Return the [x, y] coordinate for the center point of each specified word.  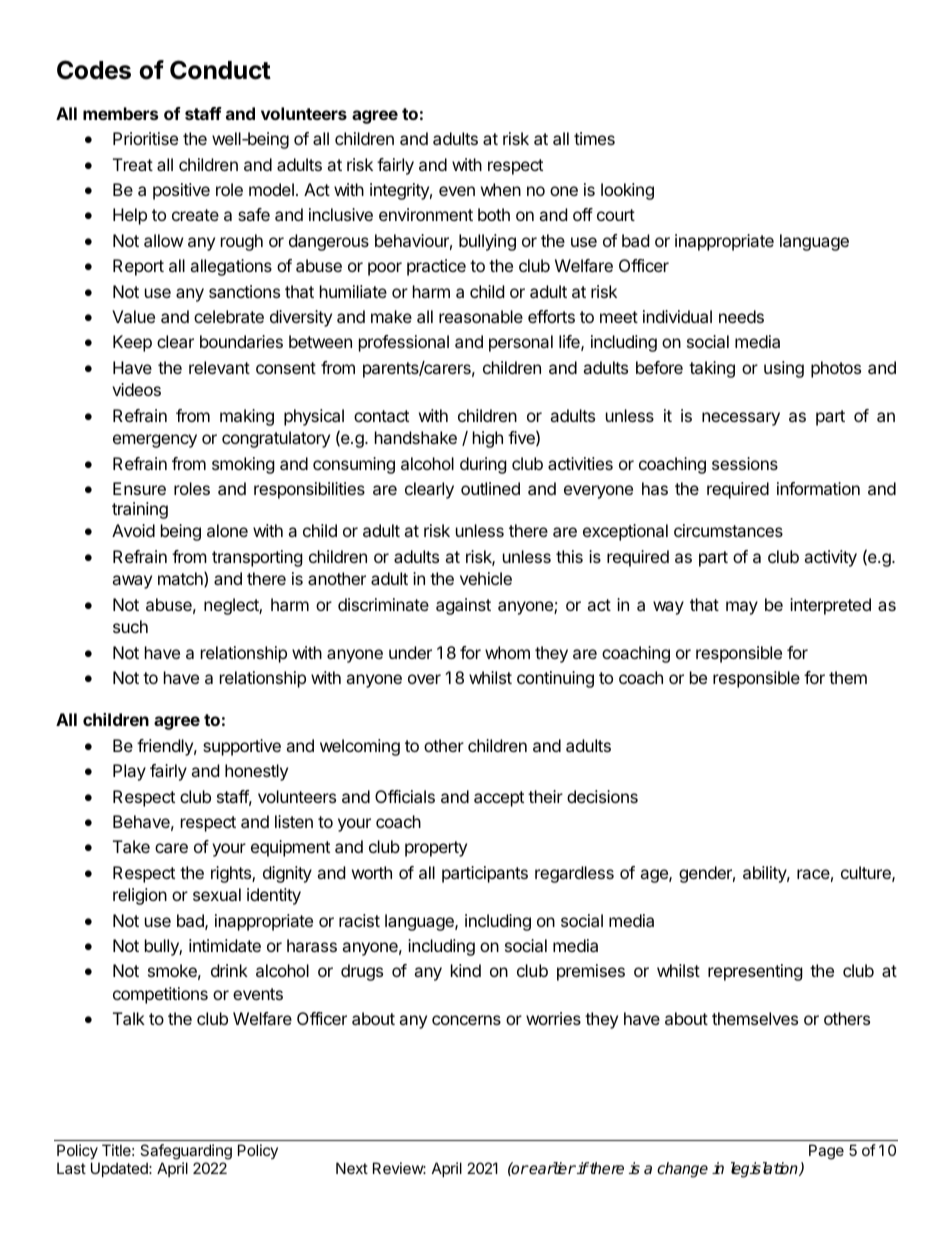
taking [712, 369]
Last [71, 1168]
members [120, 113]
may [742, 608]
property [436, 849]
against [463, 606]
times [594, 138]
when [501, 189]
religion [140, 896]
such [130, 626]
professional [404, 343]
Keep [132, 343]
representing [755, 972]
